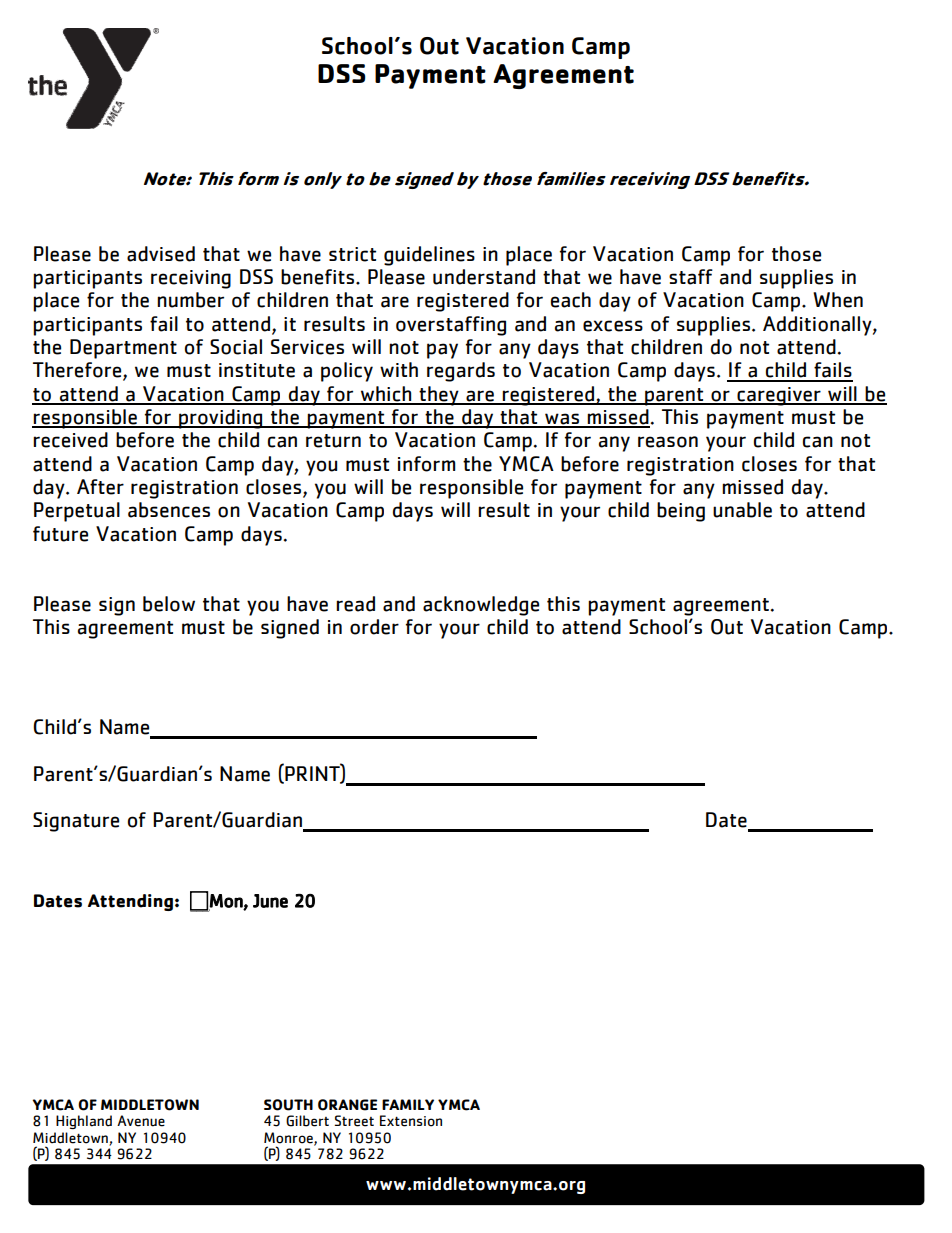 The image size is (952, 1233). Describe the element at coordinates (484, 277) in the screenshot. I see `understand` at that location.
